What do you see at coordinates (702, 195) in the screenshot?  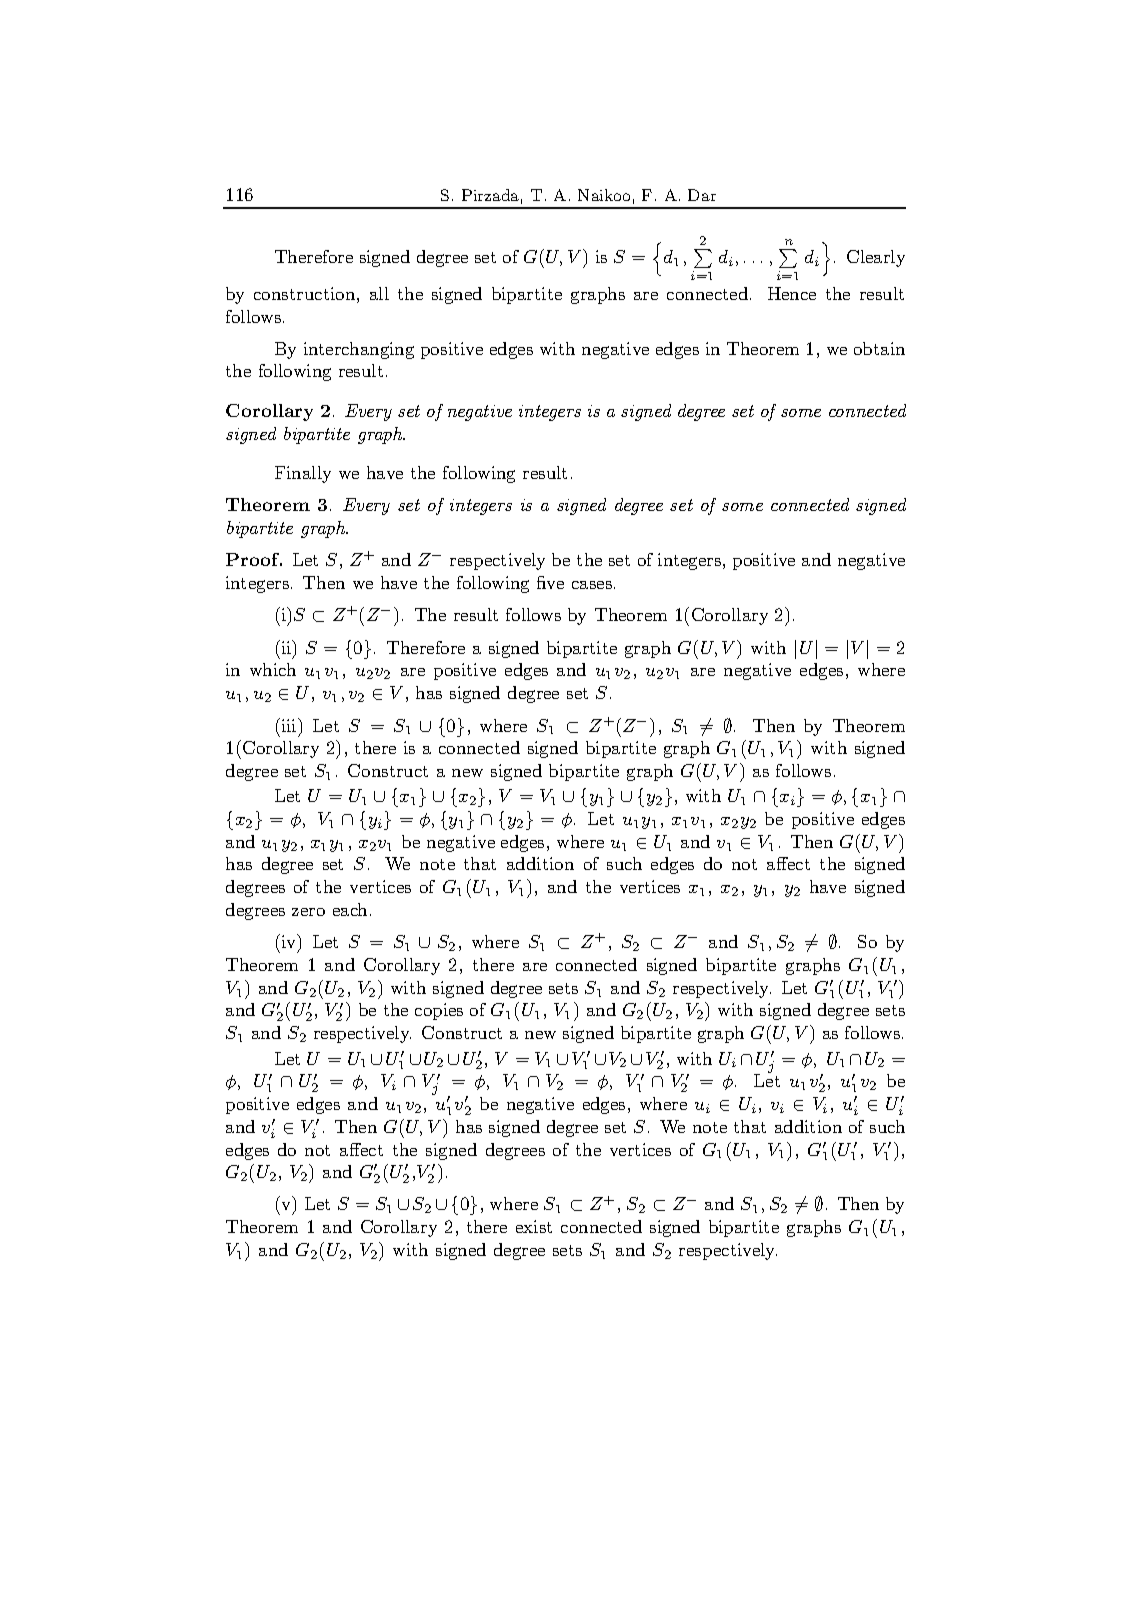 I see `Dar` at bounding box center [702, 195].
